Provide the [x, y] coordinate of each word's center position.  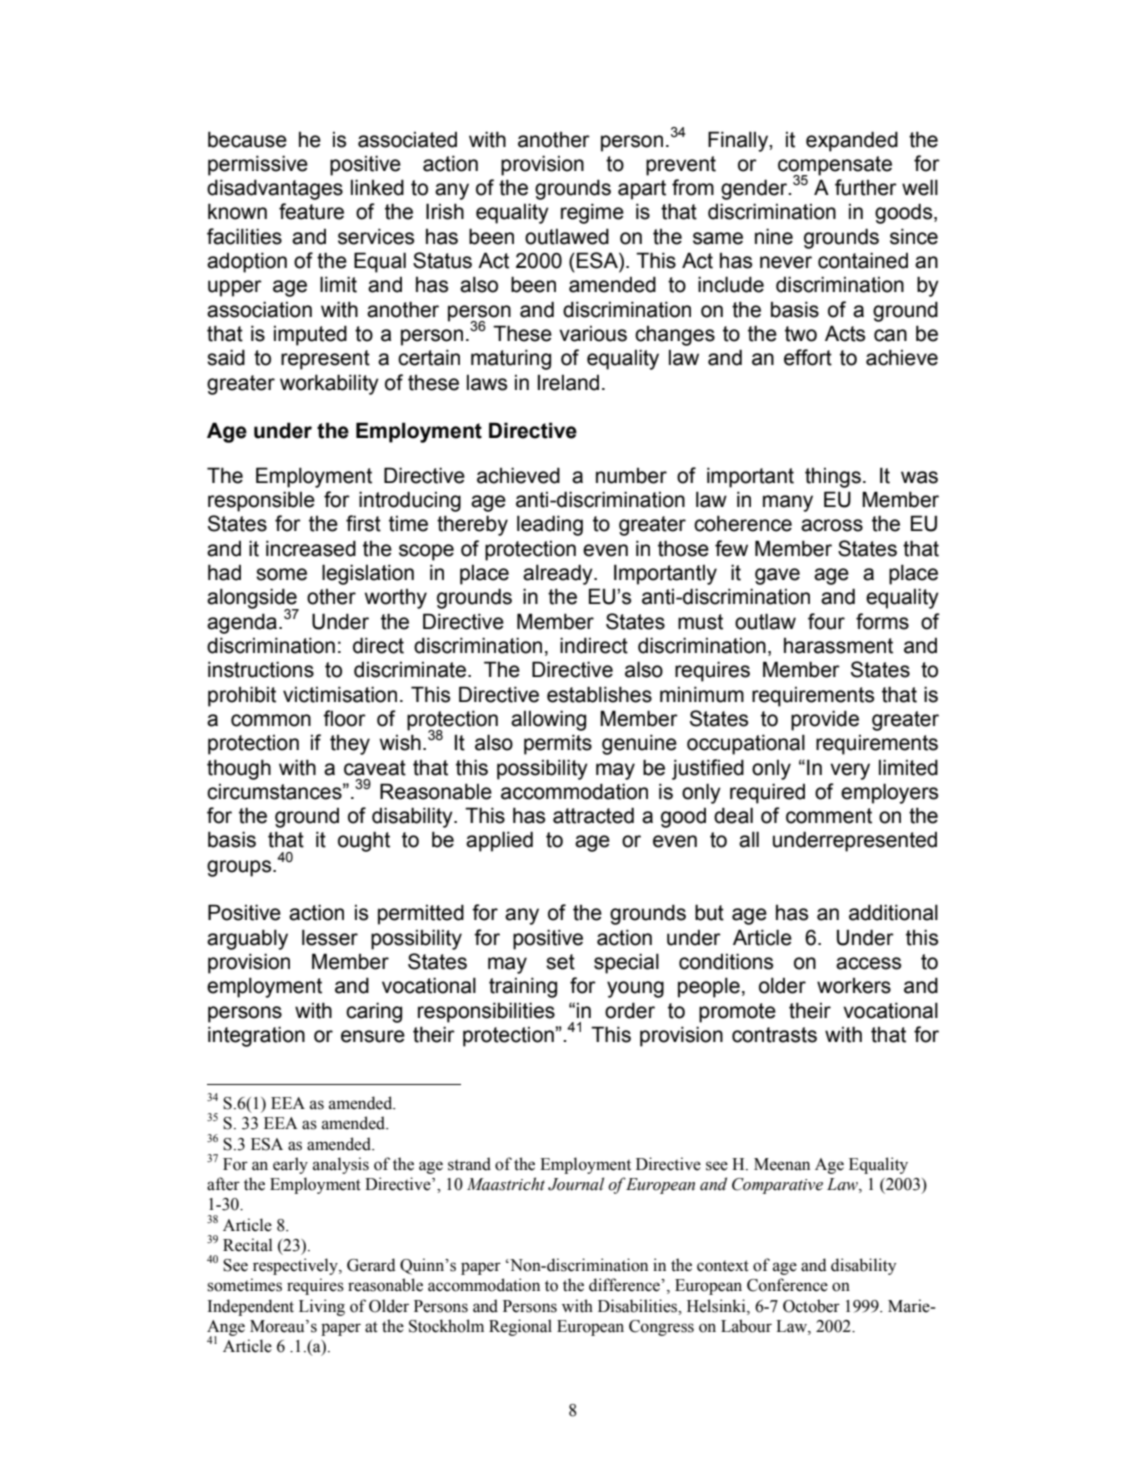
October [811, 1306]
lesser [330, 937]
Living [322, 1307]
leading [550, 525]
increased [311, 548]
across [832, 525]
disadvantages [275, 189]
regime [592, 213]
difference [625, 1285]
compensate [835, 166]
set [560, 962]
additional [893, 912]
